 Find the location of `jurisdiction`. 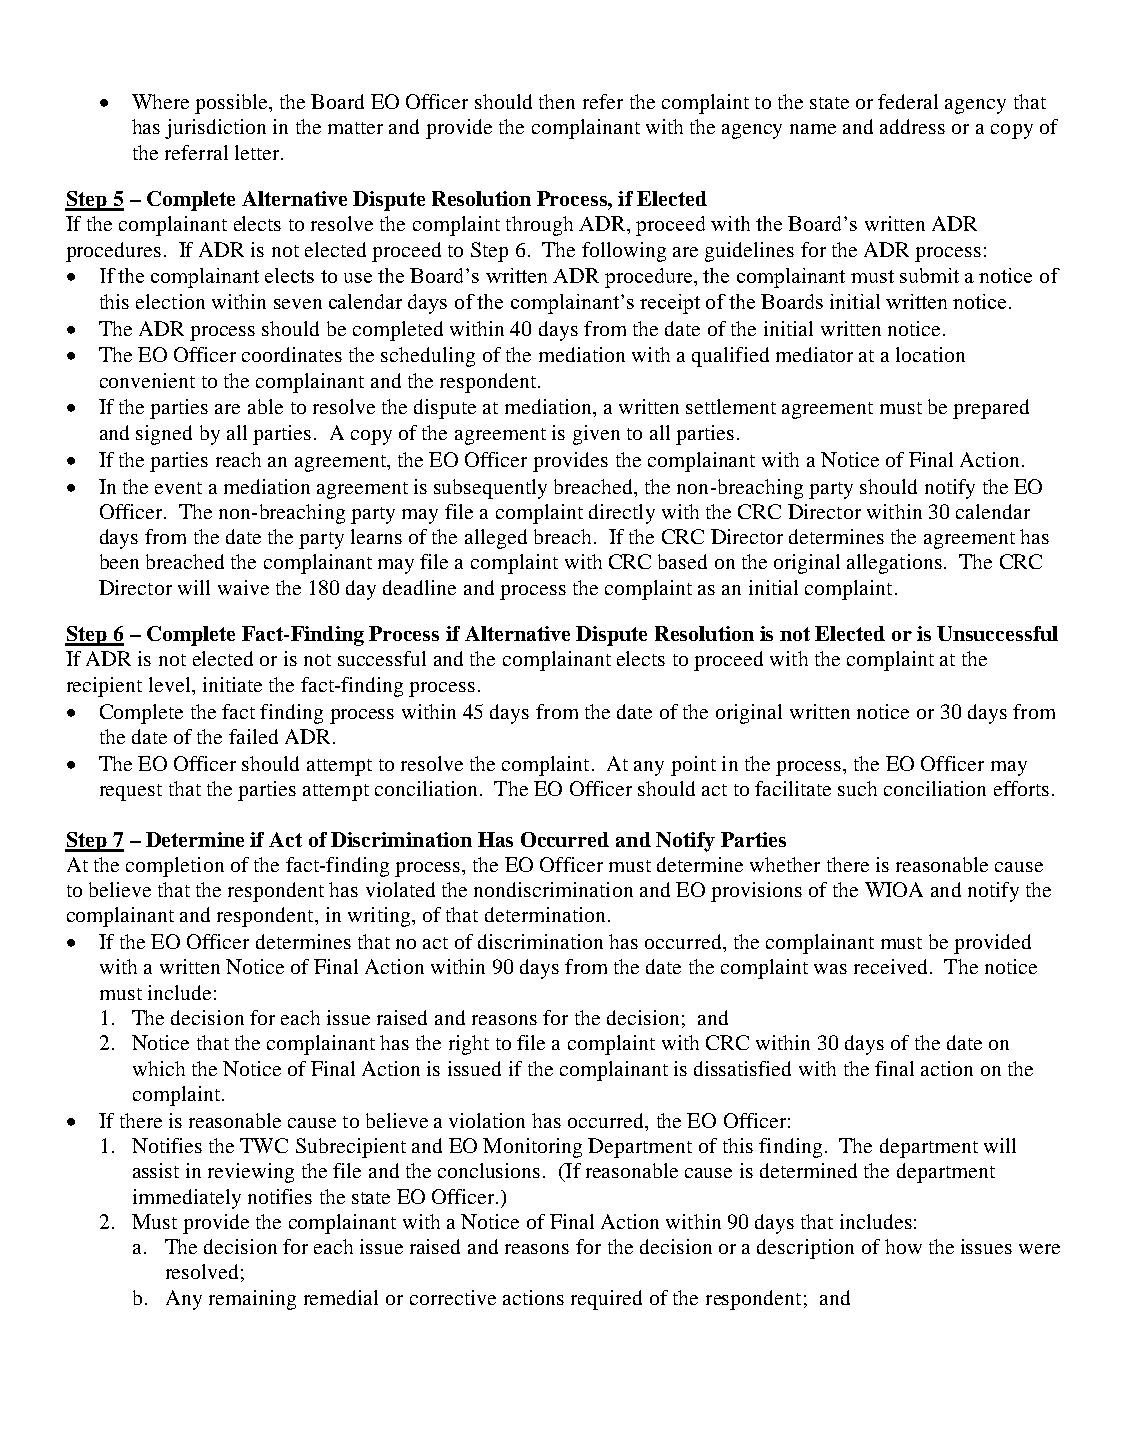

jurisdiction is located at coordinates (215, 129).
